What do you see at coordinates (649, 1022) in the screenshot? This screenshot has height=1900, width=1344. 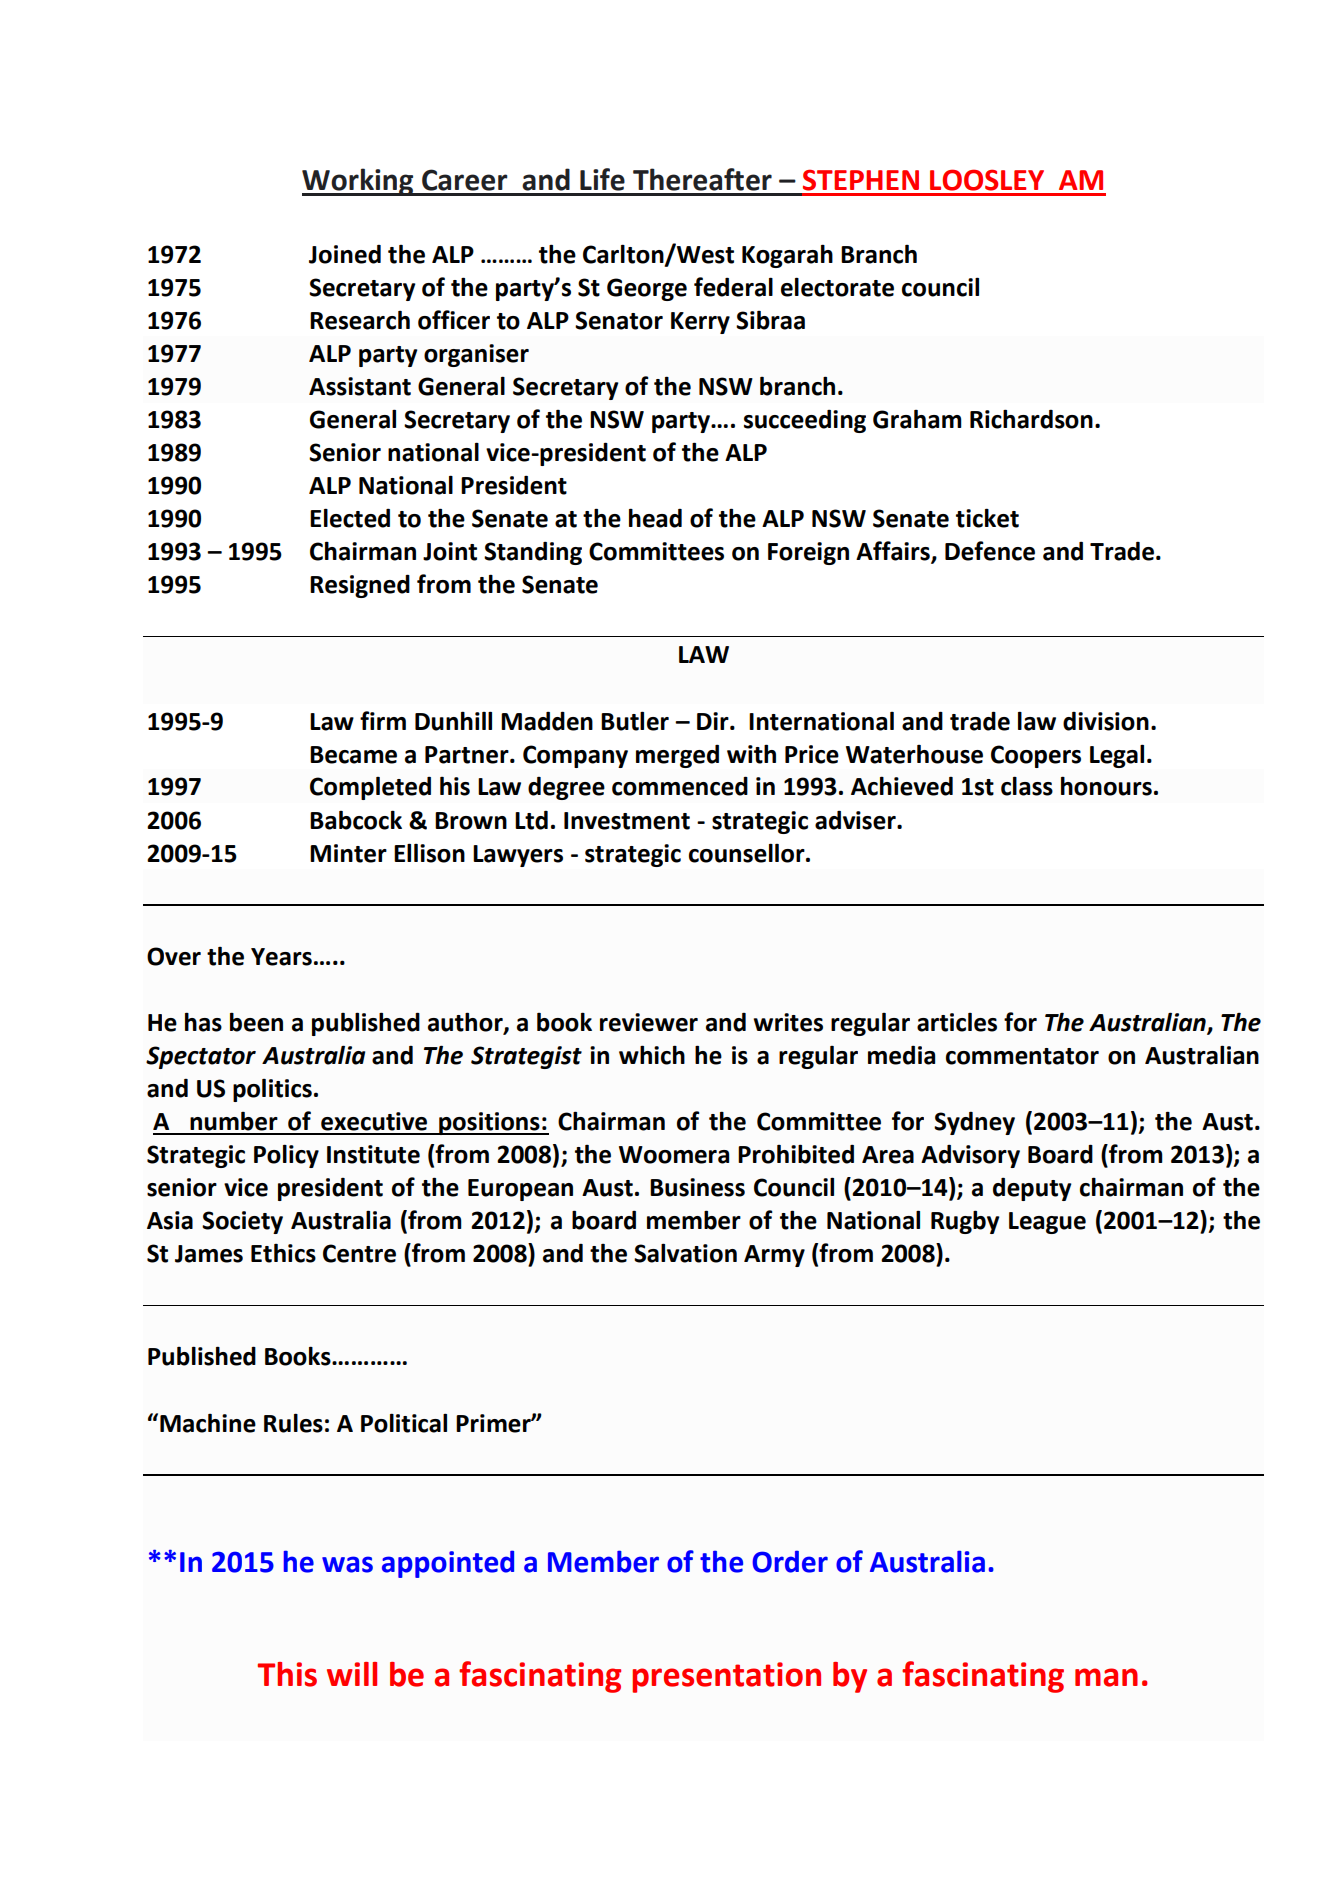 I see `reviewer` at bounding box center [649, 1022].
